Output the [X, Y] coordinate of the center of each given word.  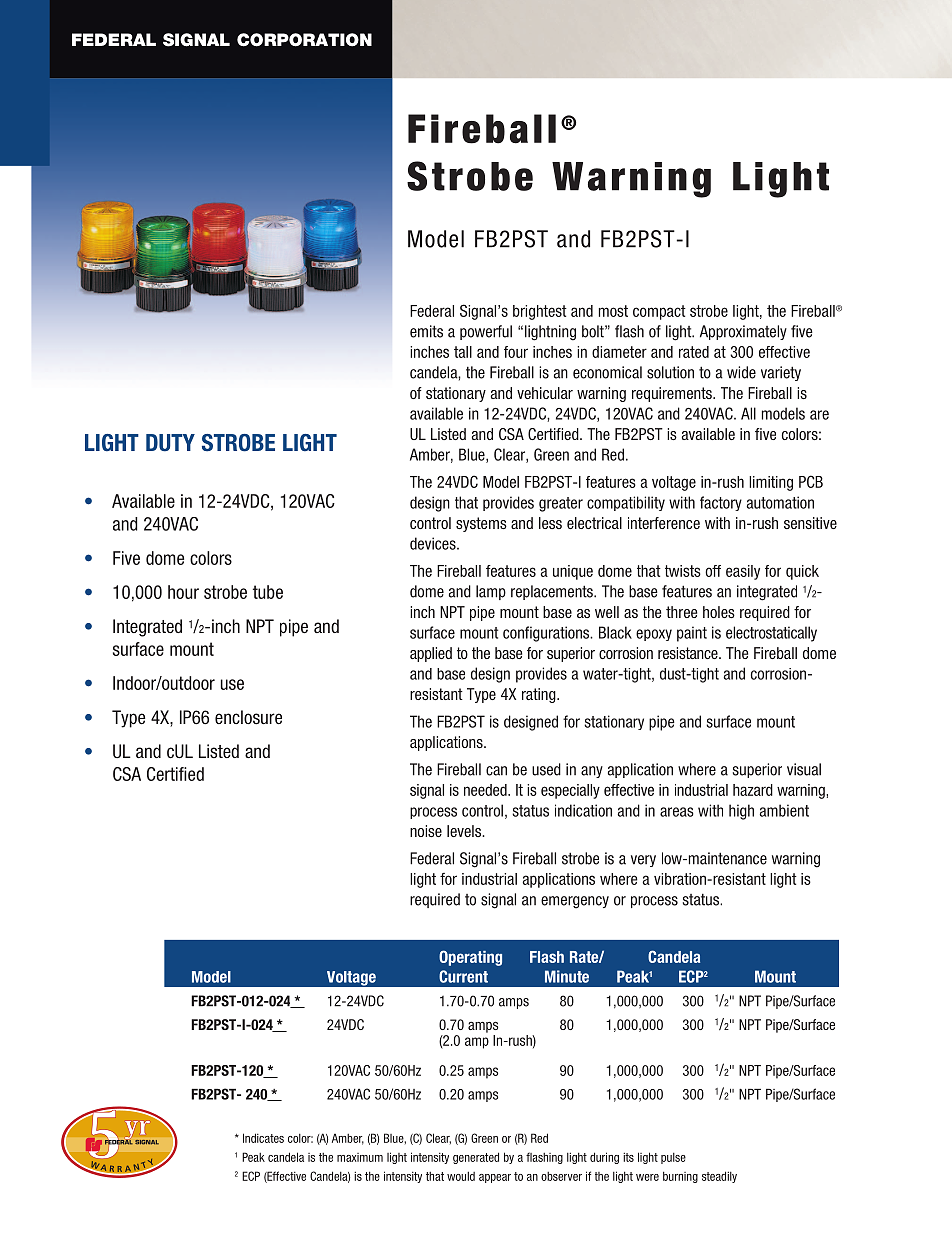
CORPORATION [304, 40]
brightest [540, 312]
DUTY [170, 443]
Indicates [263, 1138]
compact [659, 312]
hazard [753, 790]
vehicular [545, 393]
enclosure [248, 717]
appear [495, 1178]
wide [741, 372]
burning [680, 1177]
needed [486, 790]
